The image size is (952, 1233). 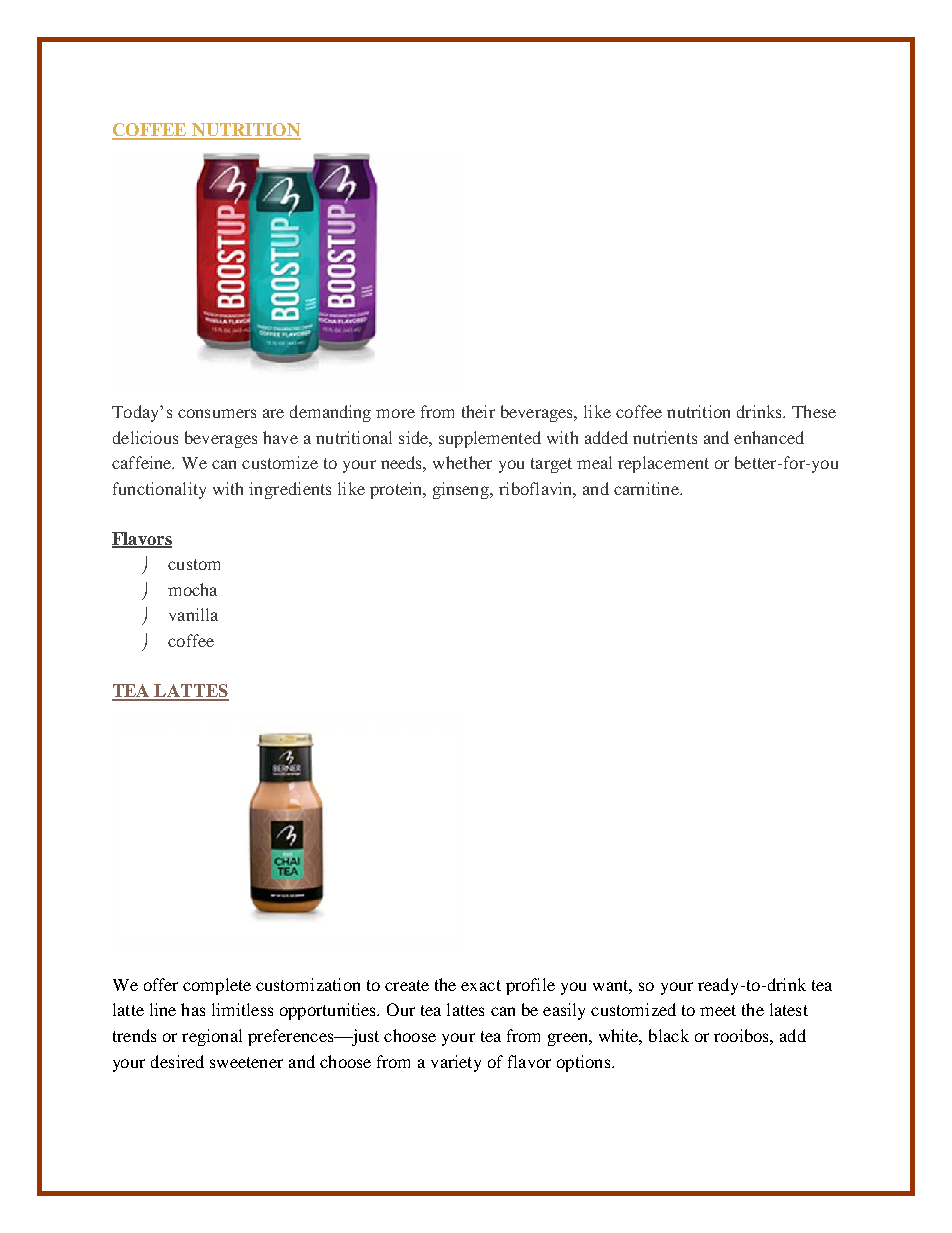 What do you see at coordinates (647, 488) in the image?
I see `carnitine` at bounding box center [647, 488].
